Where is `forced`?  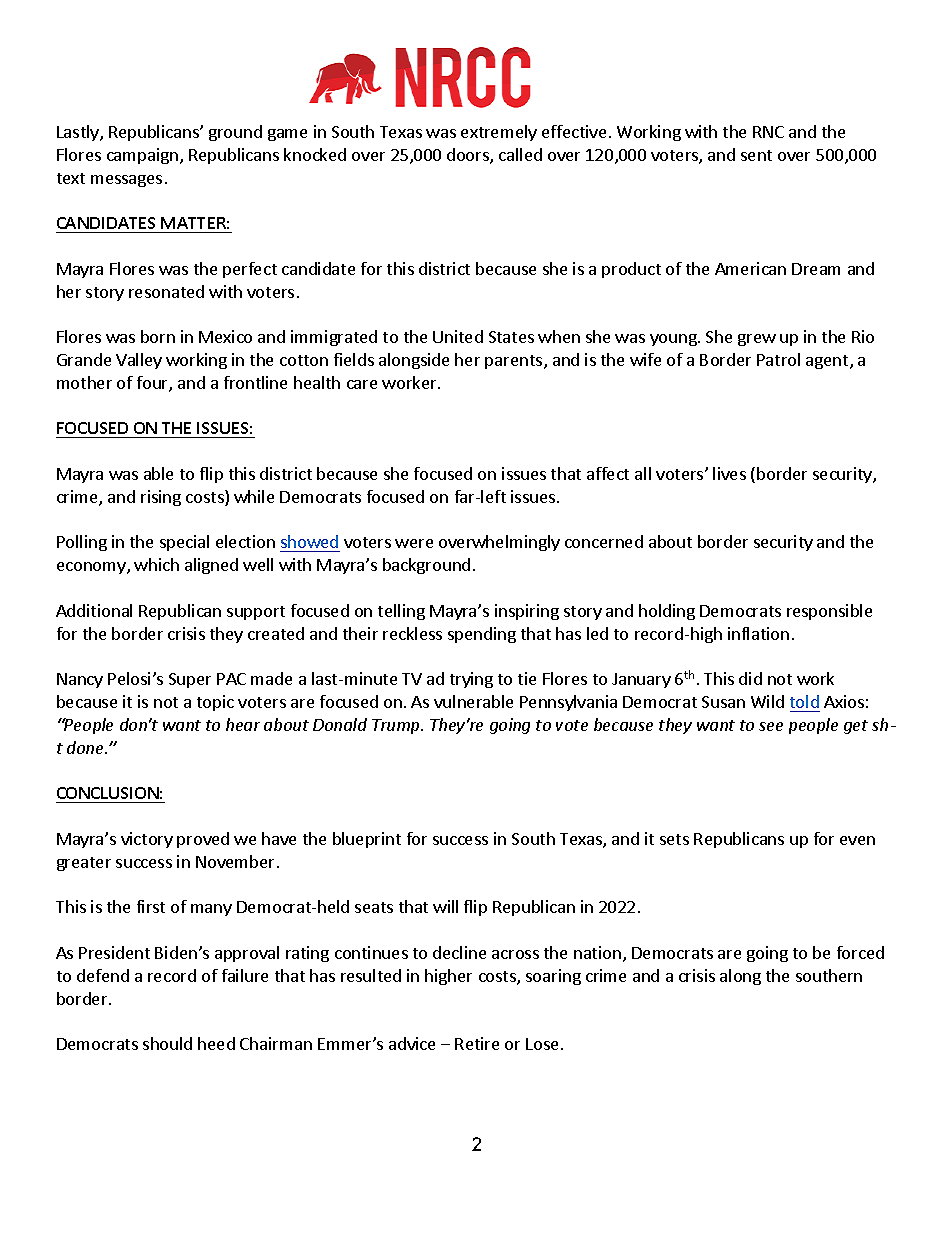
forced is located at coordinates (860, 952).
